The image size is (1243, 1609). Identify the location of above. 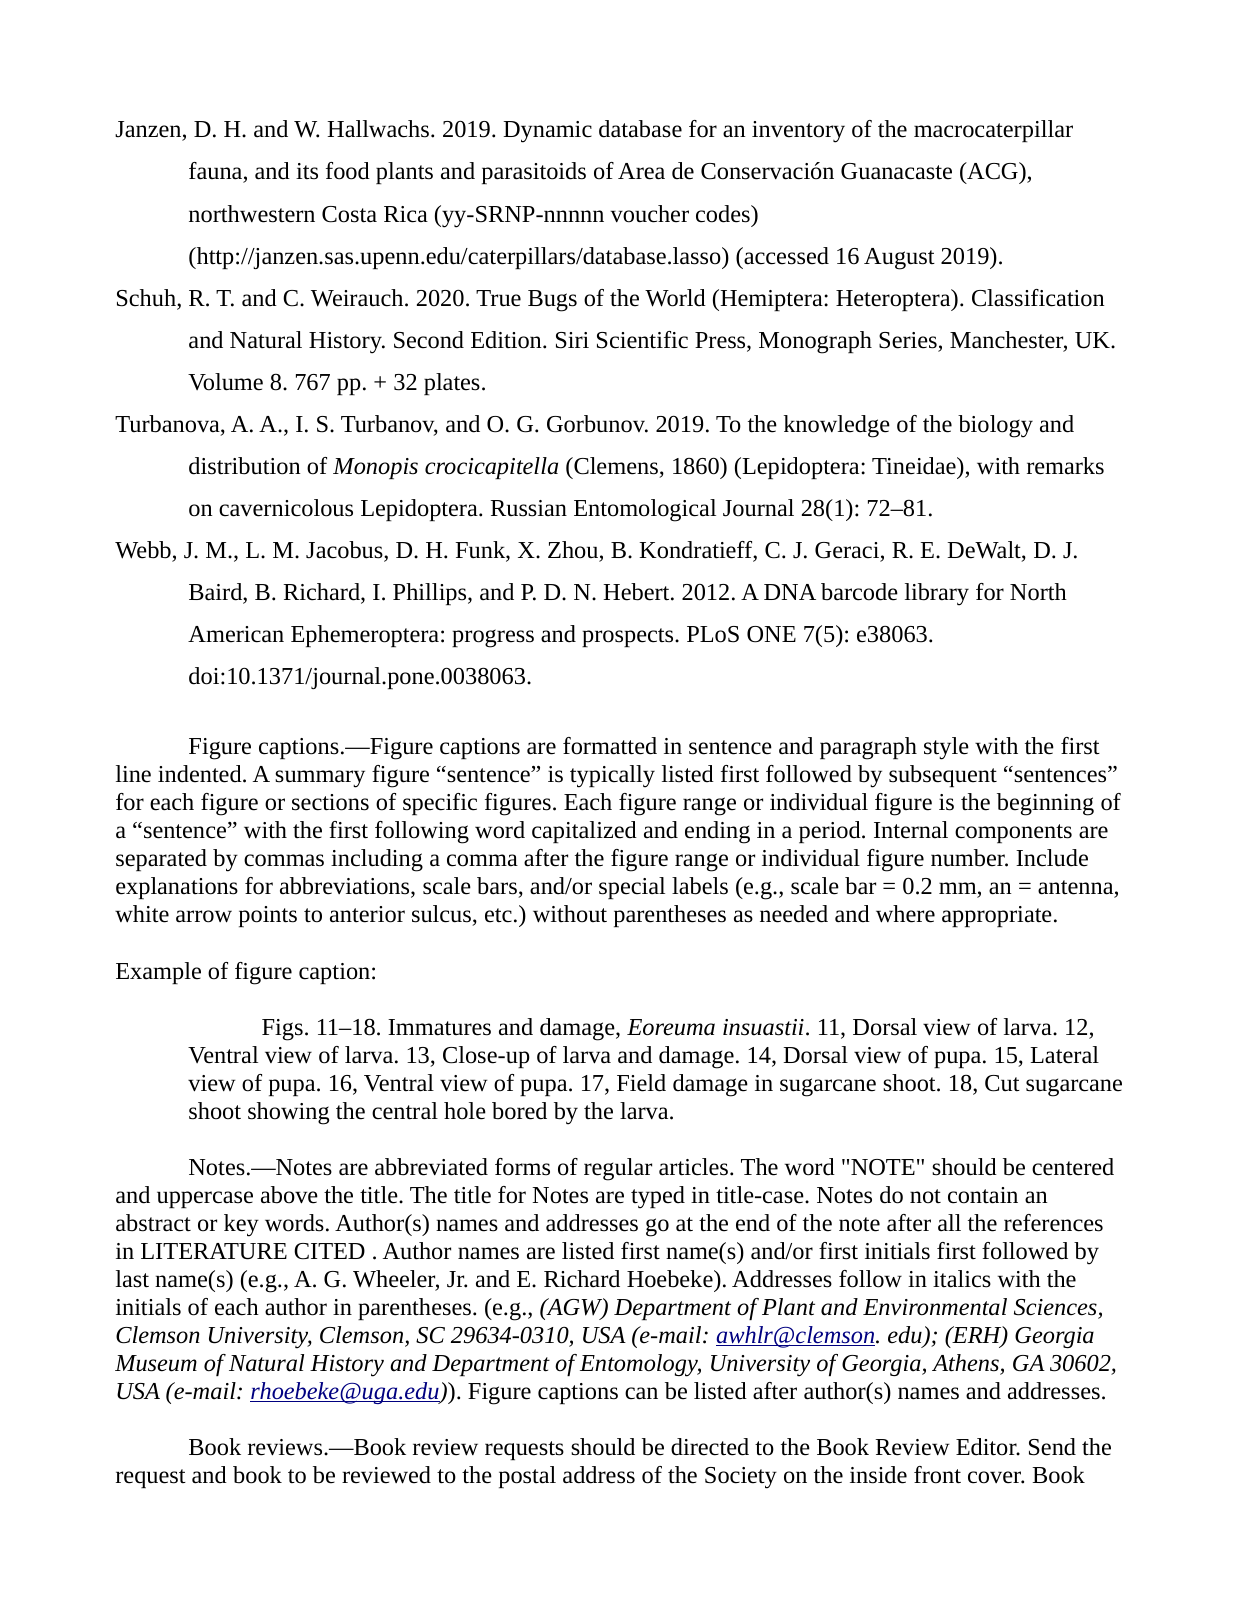
(289, 1195).
